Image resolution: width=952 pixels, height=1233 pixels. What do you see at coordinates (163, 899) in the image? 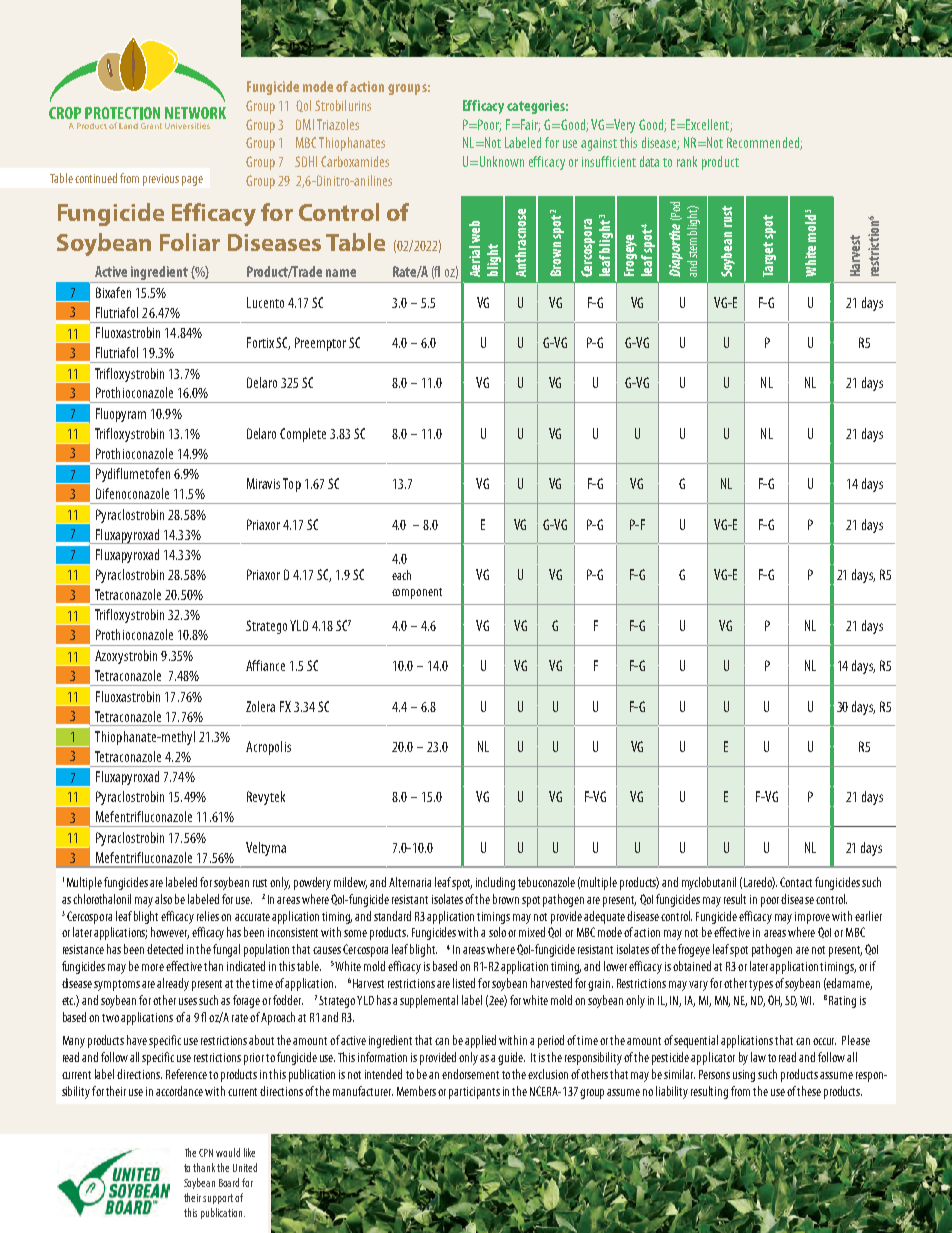
I see `also` at bounding box center [163, 899].
